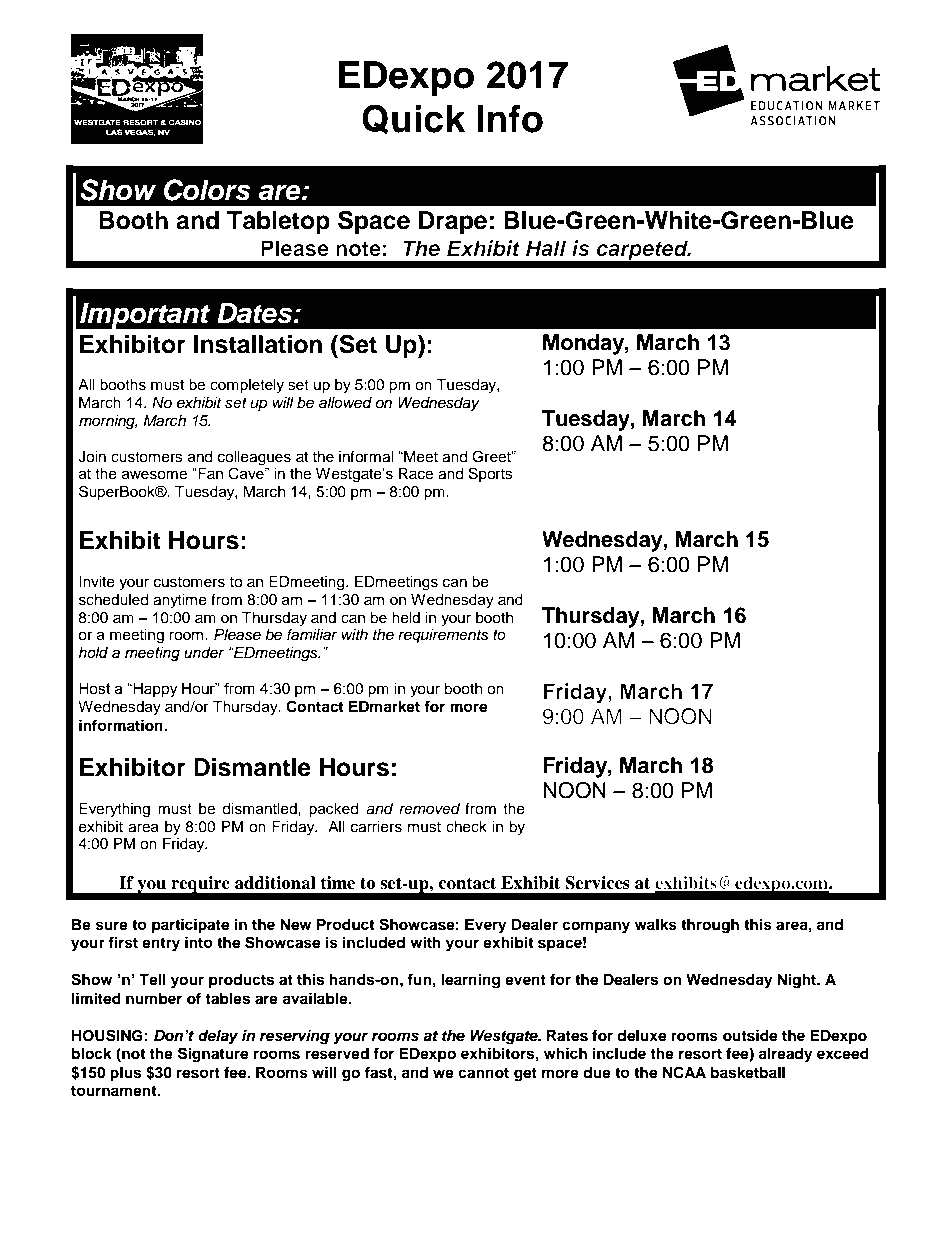 This screenshot has height=1233, width=952. What do you see at coordinates (213, 1055) in the screenshot?
I see `Signature` at bounding box center [213, 1055].
